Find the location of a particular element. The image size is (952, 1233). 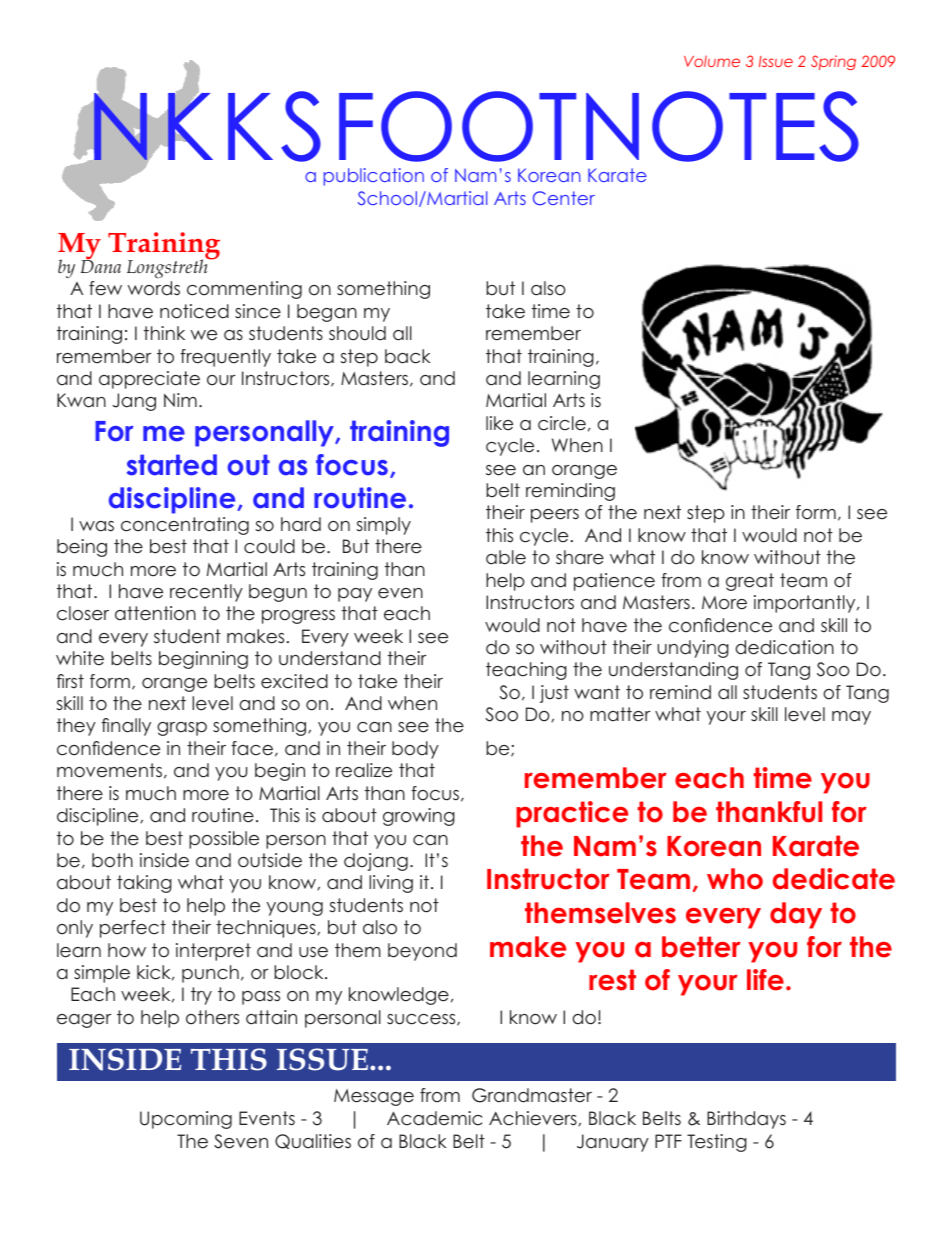

back is located at coordinates (408, 356).
